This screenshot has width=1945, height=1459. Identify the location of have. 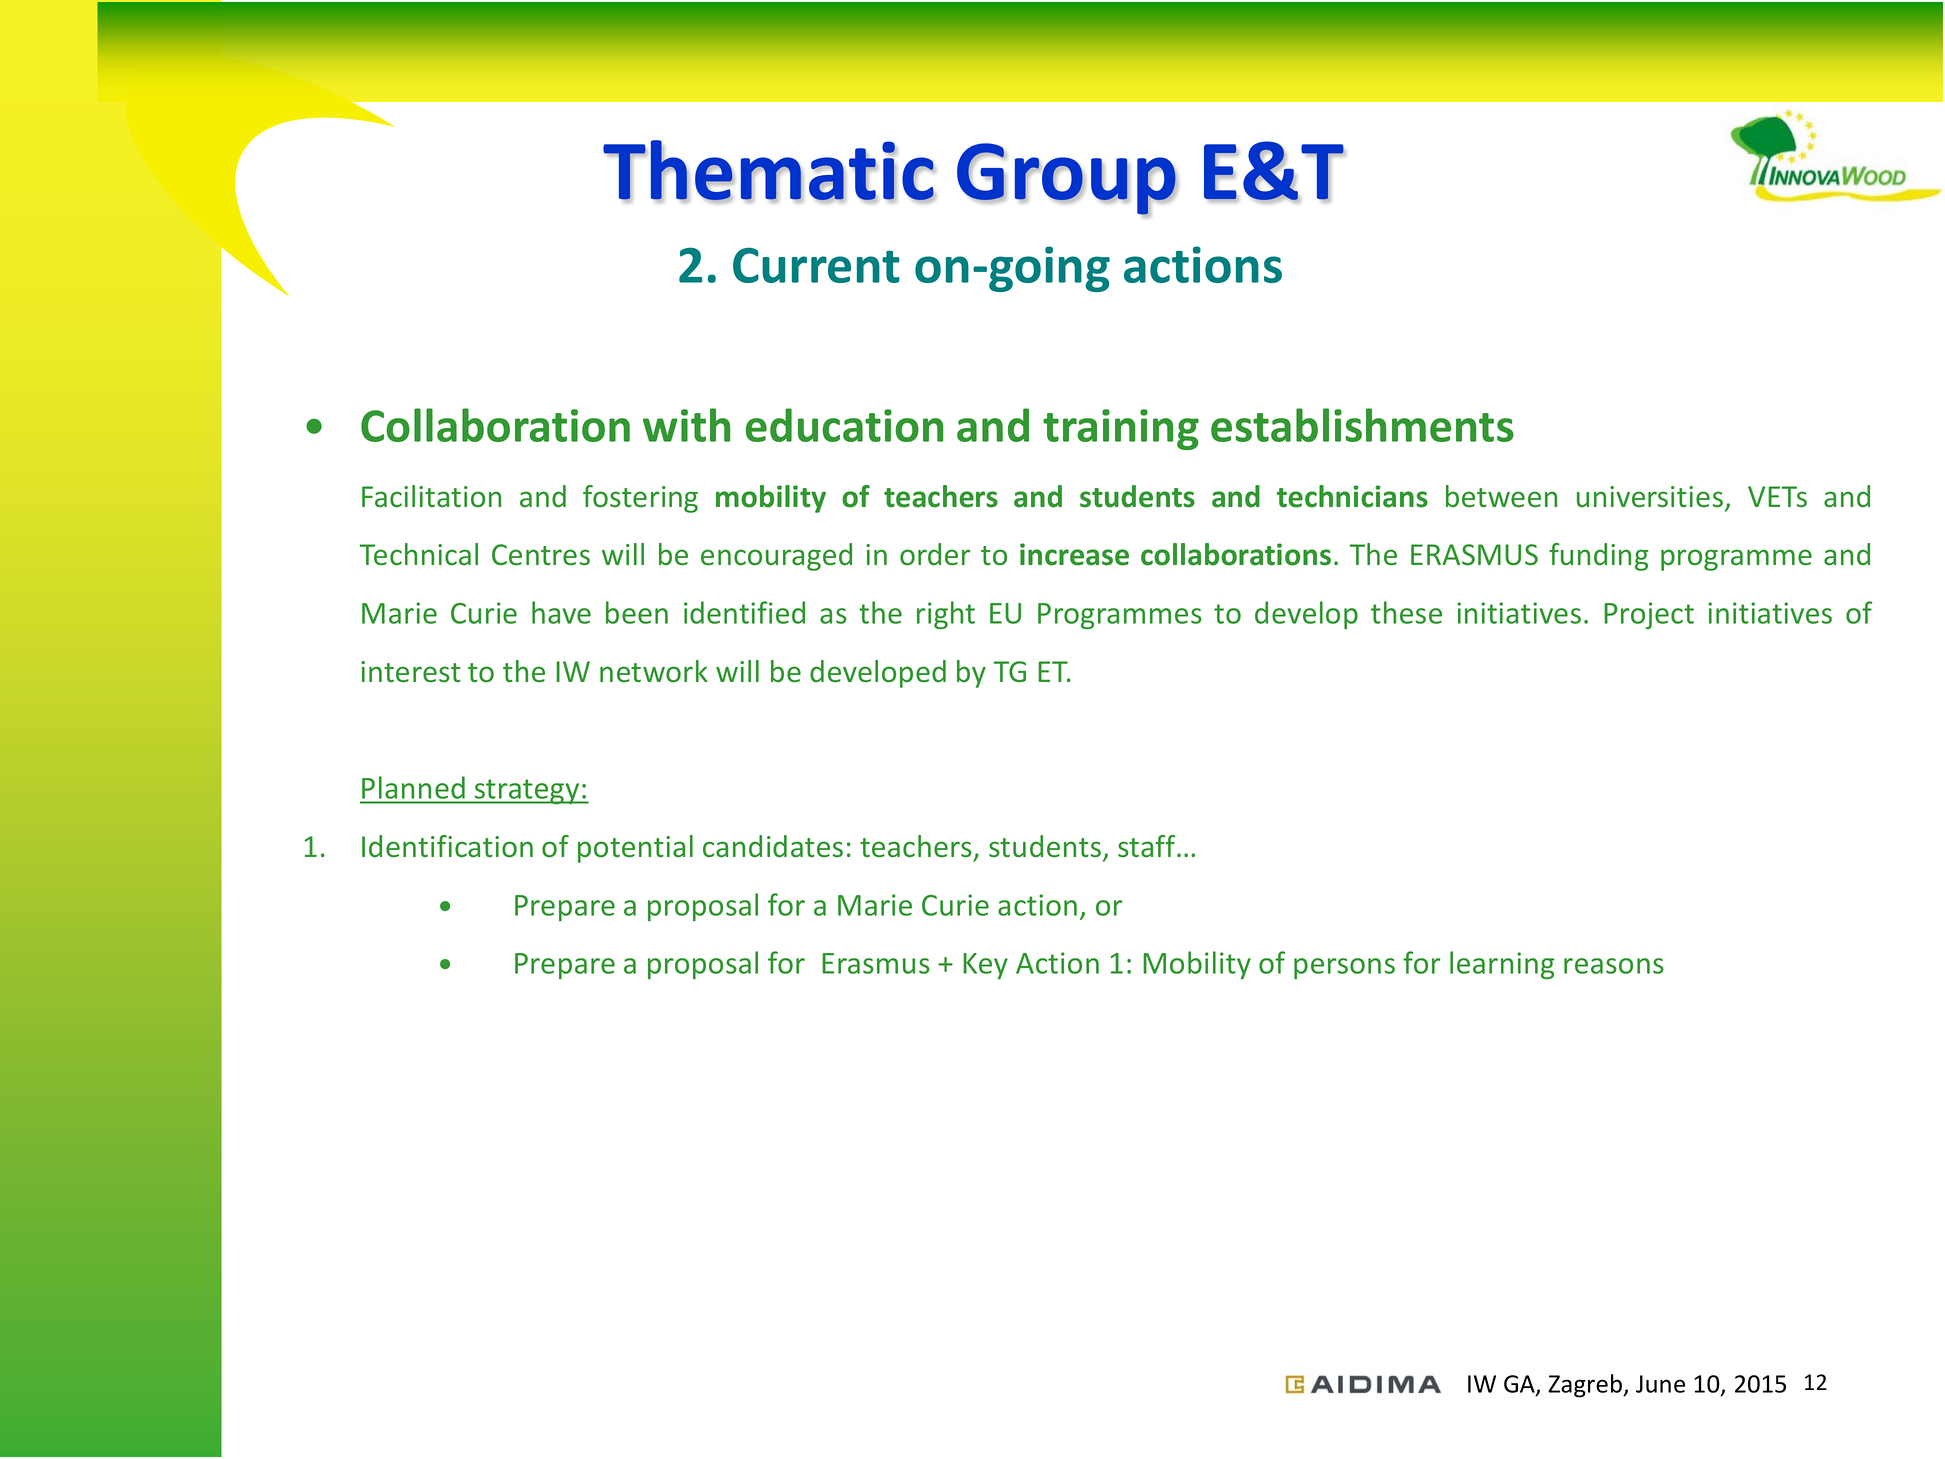
(561, 612).
